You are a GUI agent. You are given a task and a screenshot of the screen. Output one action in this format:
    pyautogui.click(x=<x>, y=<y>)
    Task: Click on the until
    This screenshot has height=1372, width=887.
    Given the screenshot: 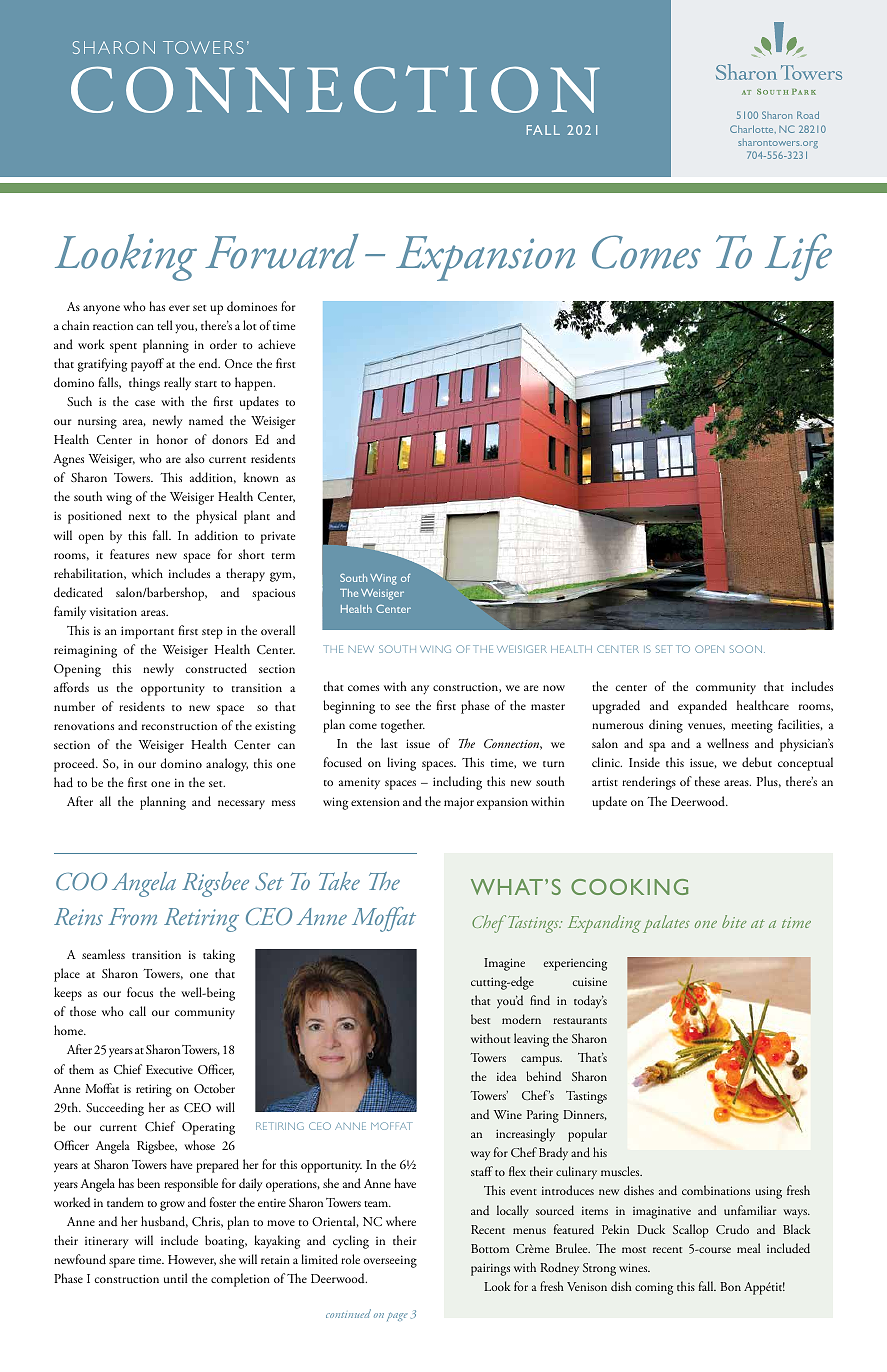 What is the action you would take?
    pyautogui.click(x=175, y=1278)
